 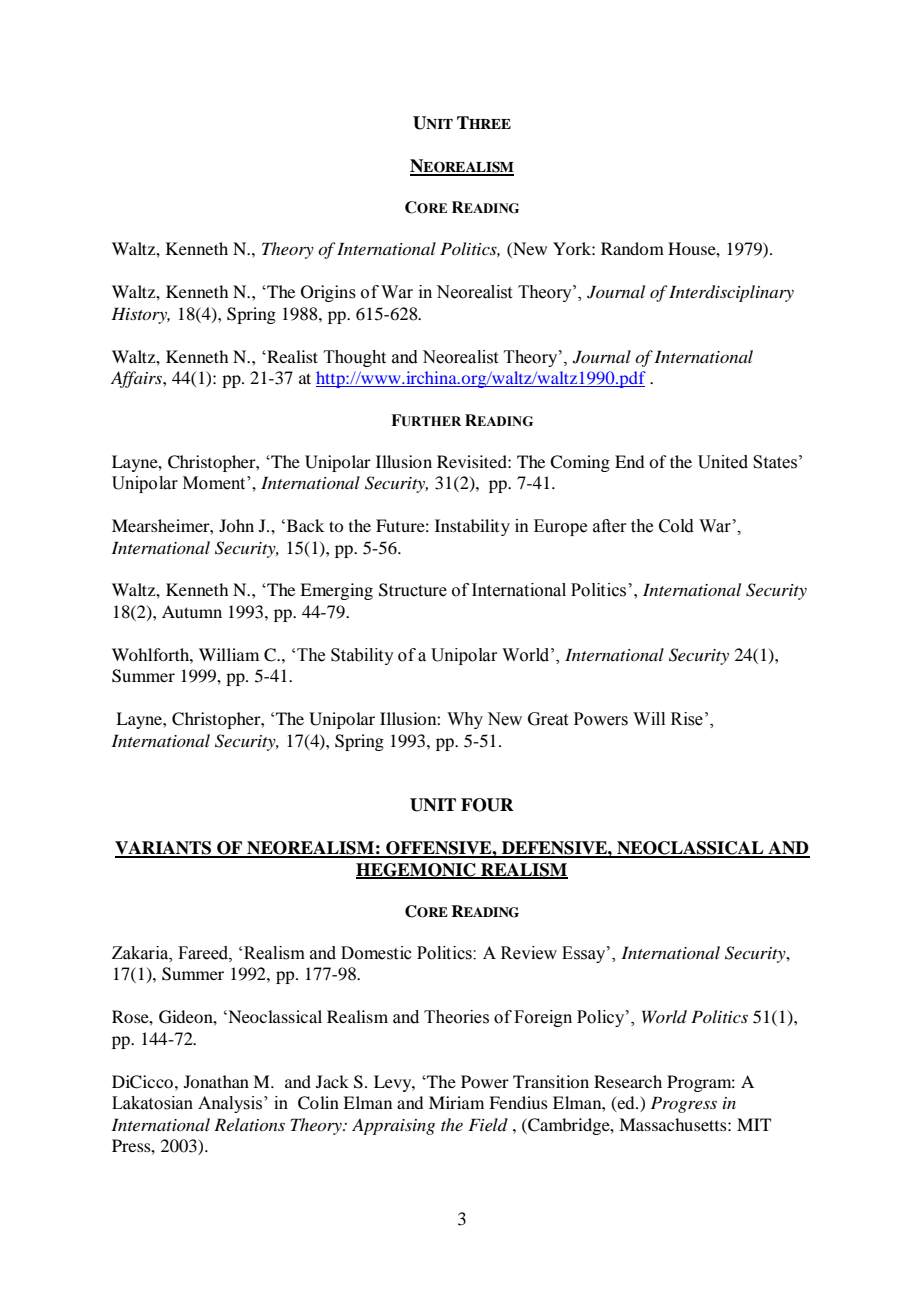 I want to click on Interdisciplinary, so click(x=731, y=293).
